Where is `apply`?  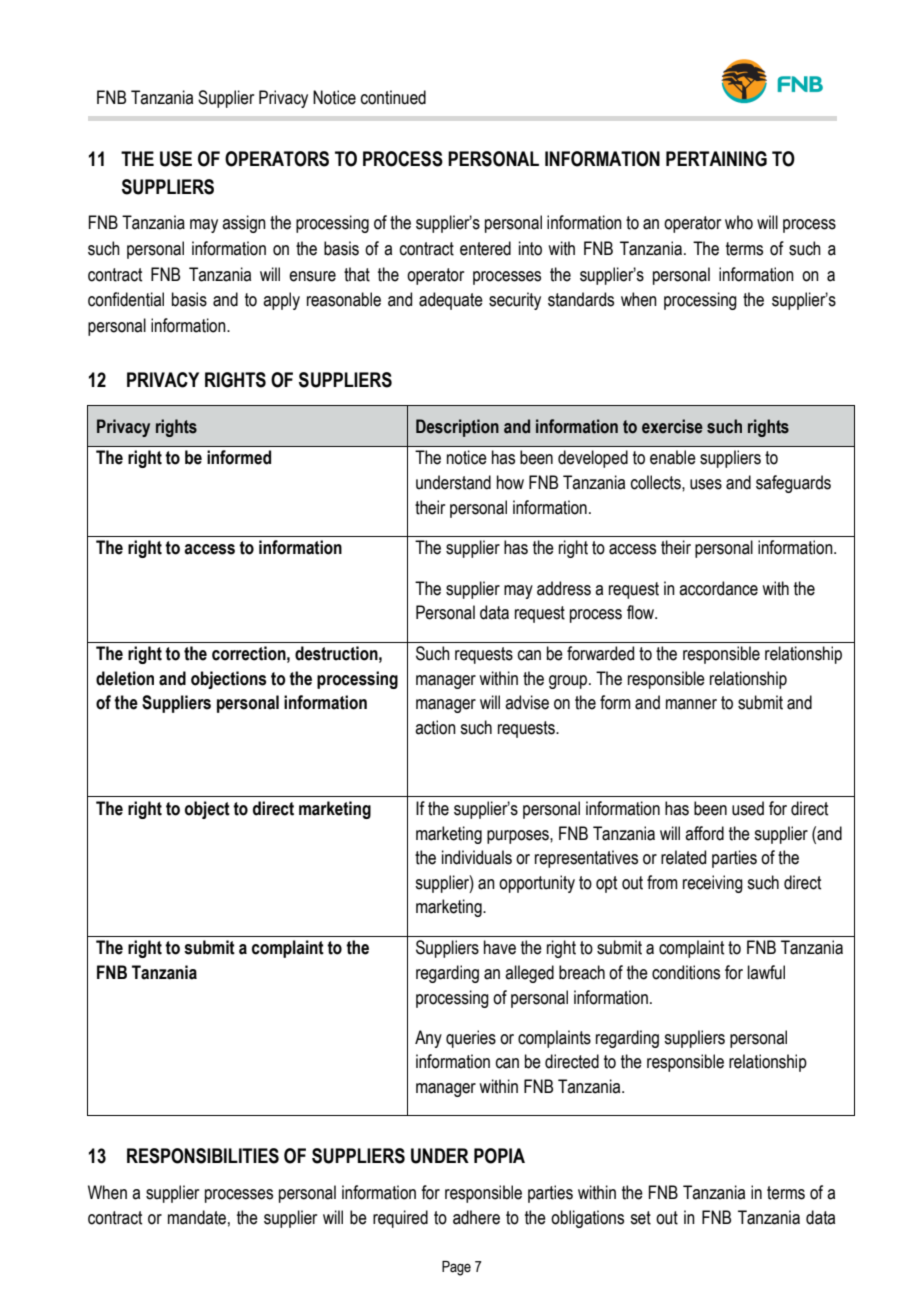 apply is located at coordinates (281, 301).
